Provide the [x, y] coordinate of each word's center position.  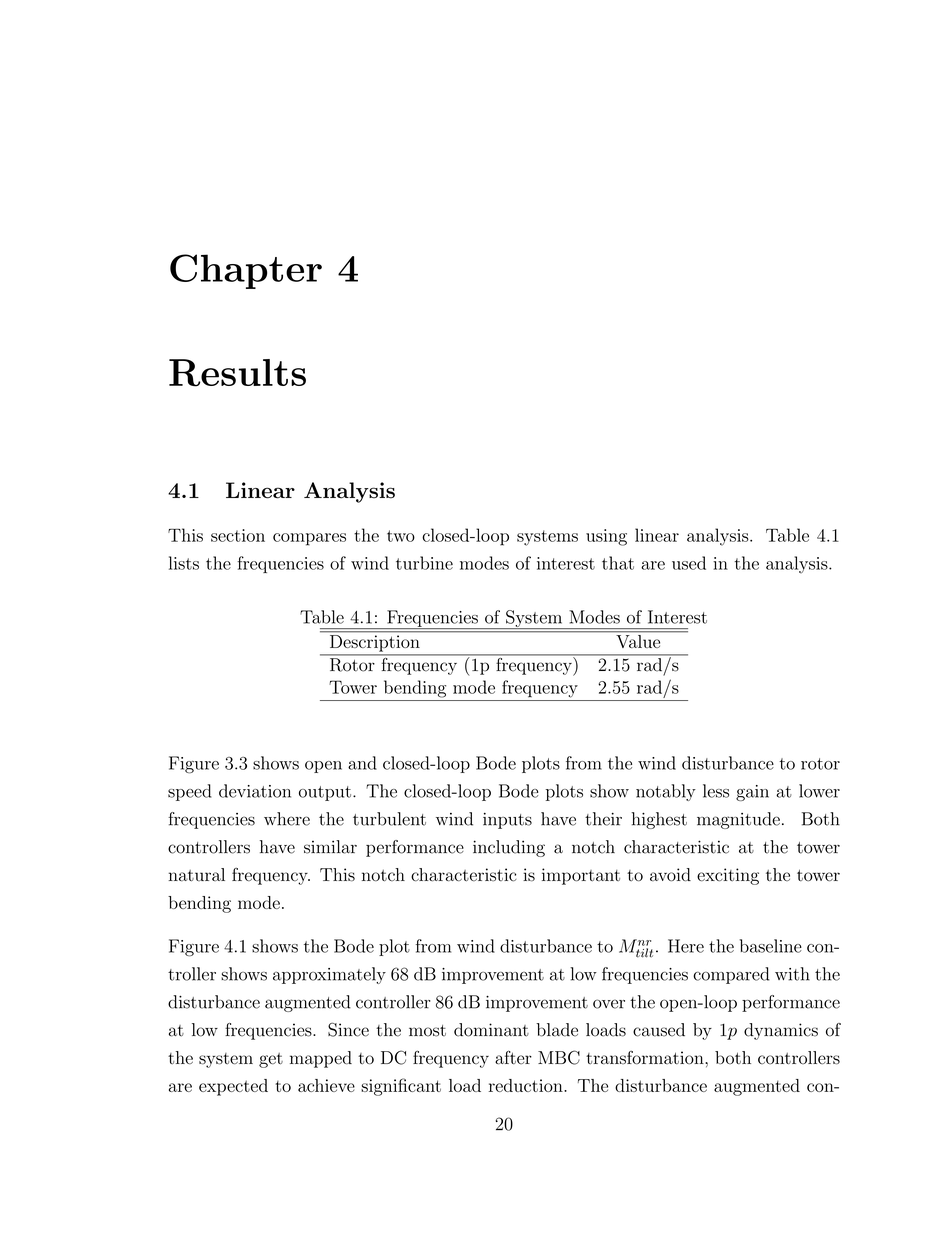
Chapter [246, 271]
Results [237, 373]
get [271, 1060]
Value [638, 640]
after [513, 1057]
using [606, 537]
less [716, 791]
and [362, 763]
